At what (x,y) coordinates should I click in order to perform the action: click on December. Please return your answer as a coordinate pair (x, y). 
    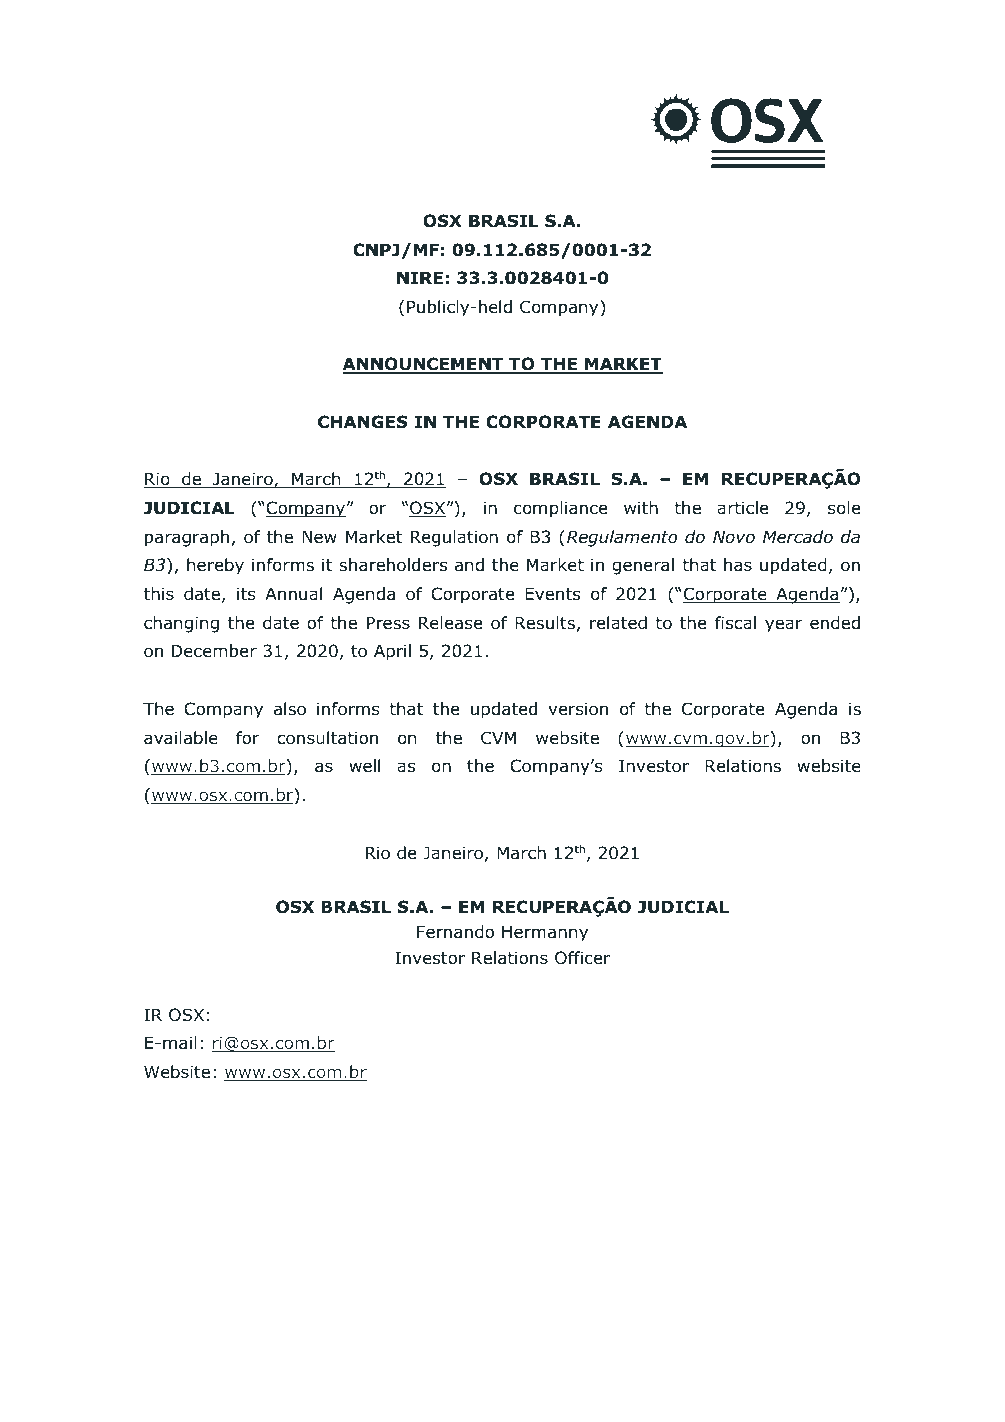
    Looking at the image, I should click on (214, 651).
